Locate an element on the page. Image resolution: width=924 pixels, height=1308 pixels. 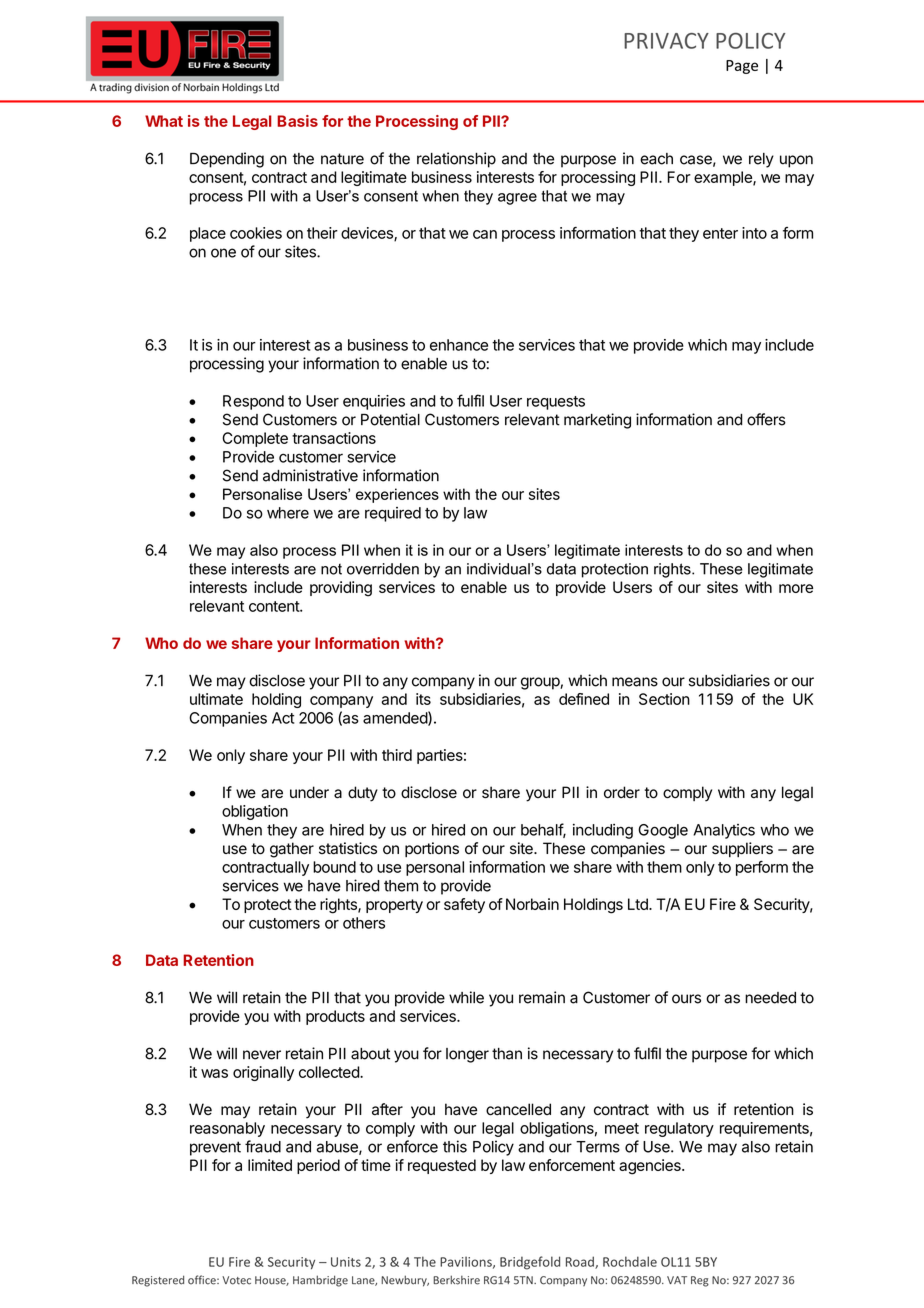
enhance is located at coordinates (459, 345).
